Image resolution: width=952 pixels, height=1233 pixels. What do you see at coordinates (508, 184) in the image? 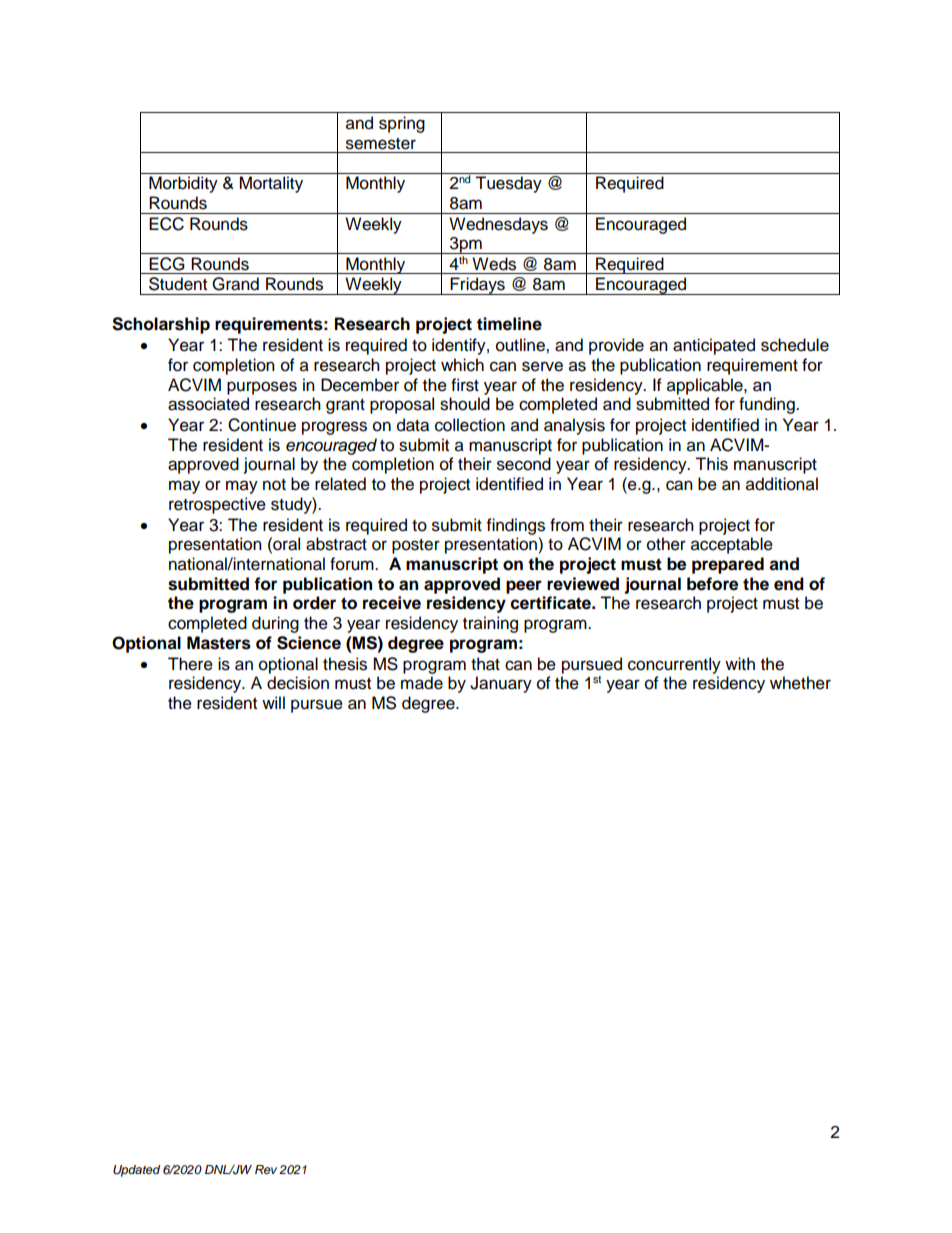
I see `Tuesday` at bounding box center [508, 184].
